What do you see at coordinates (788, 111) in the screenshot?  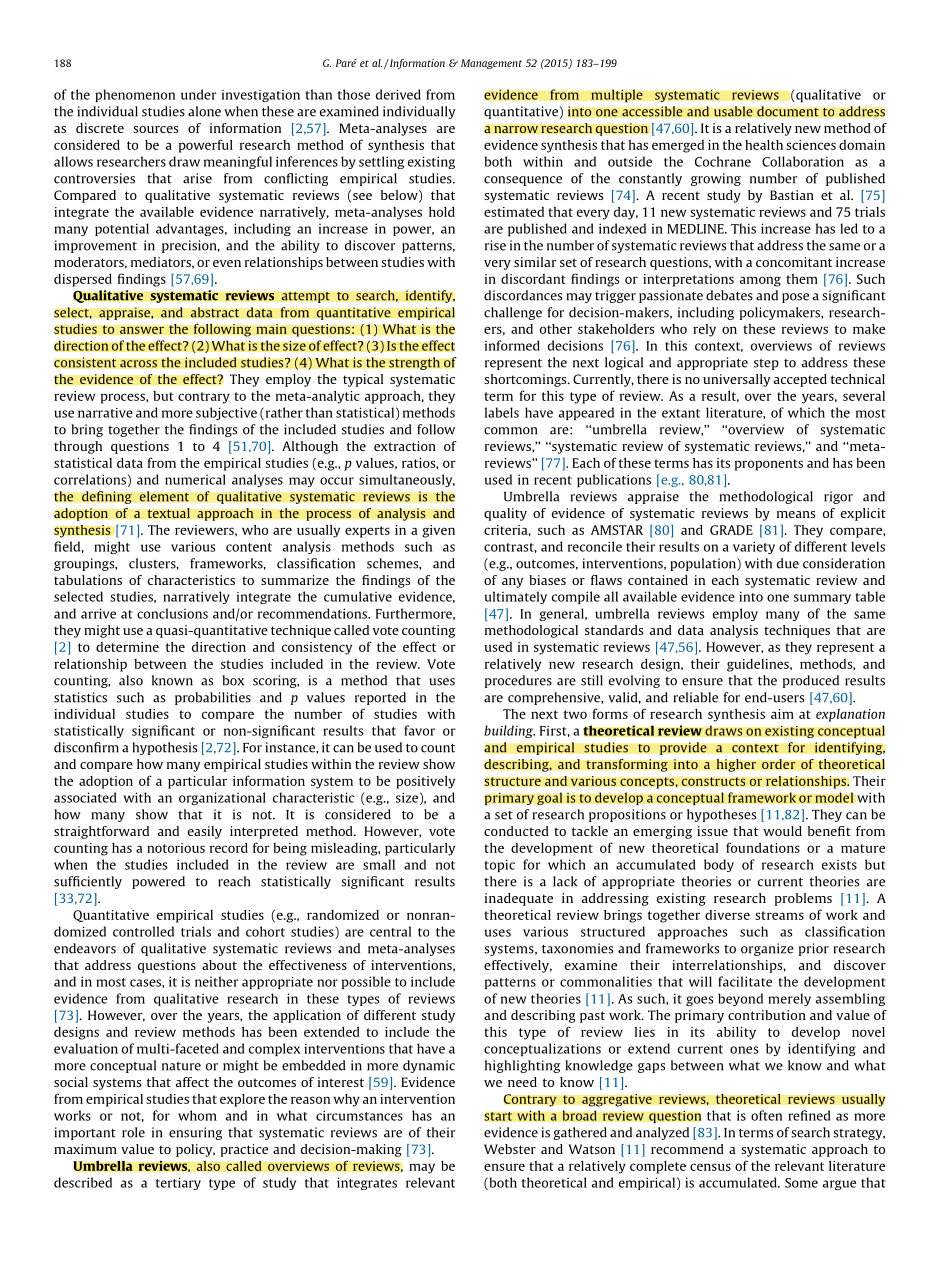 I see `document` at bounding box center [788, 111].
